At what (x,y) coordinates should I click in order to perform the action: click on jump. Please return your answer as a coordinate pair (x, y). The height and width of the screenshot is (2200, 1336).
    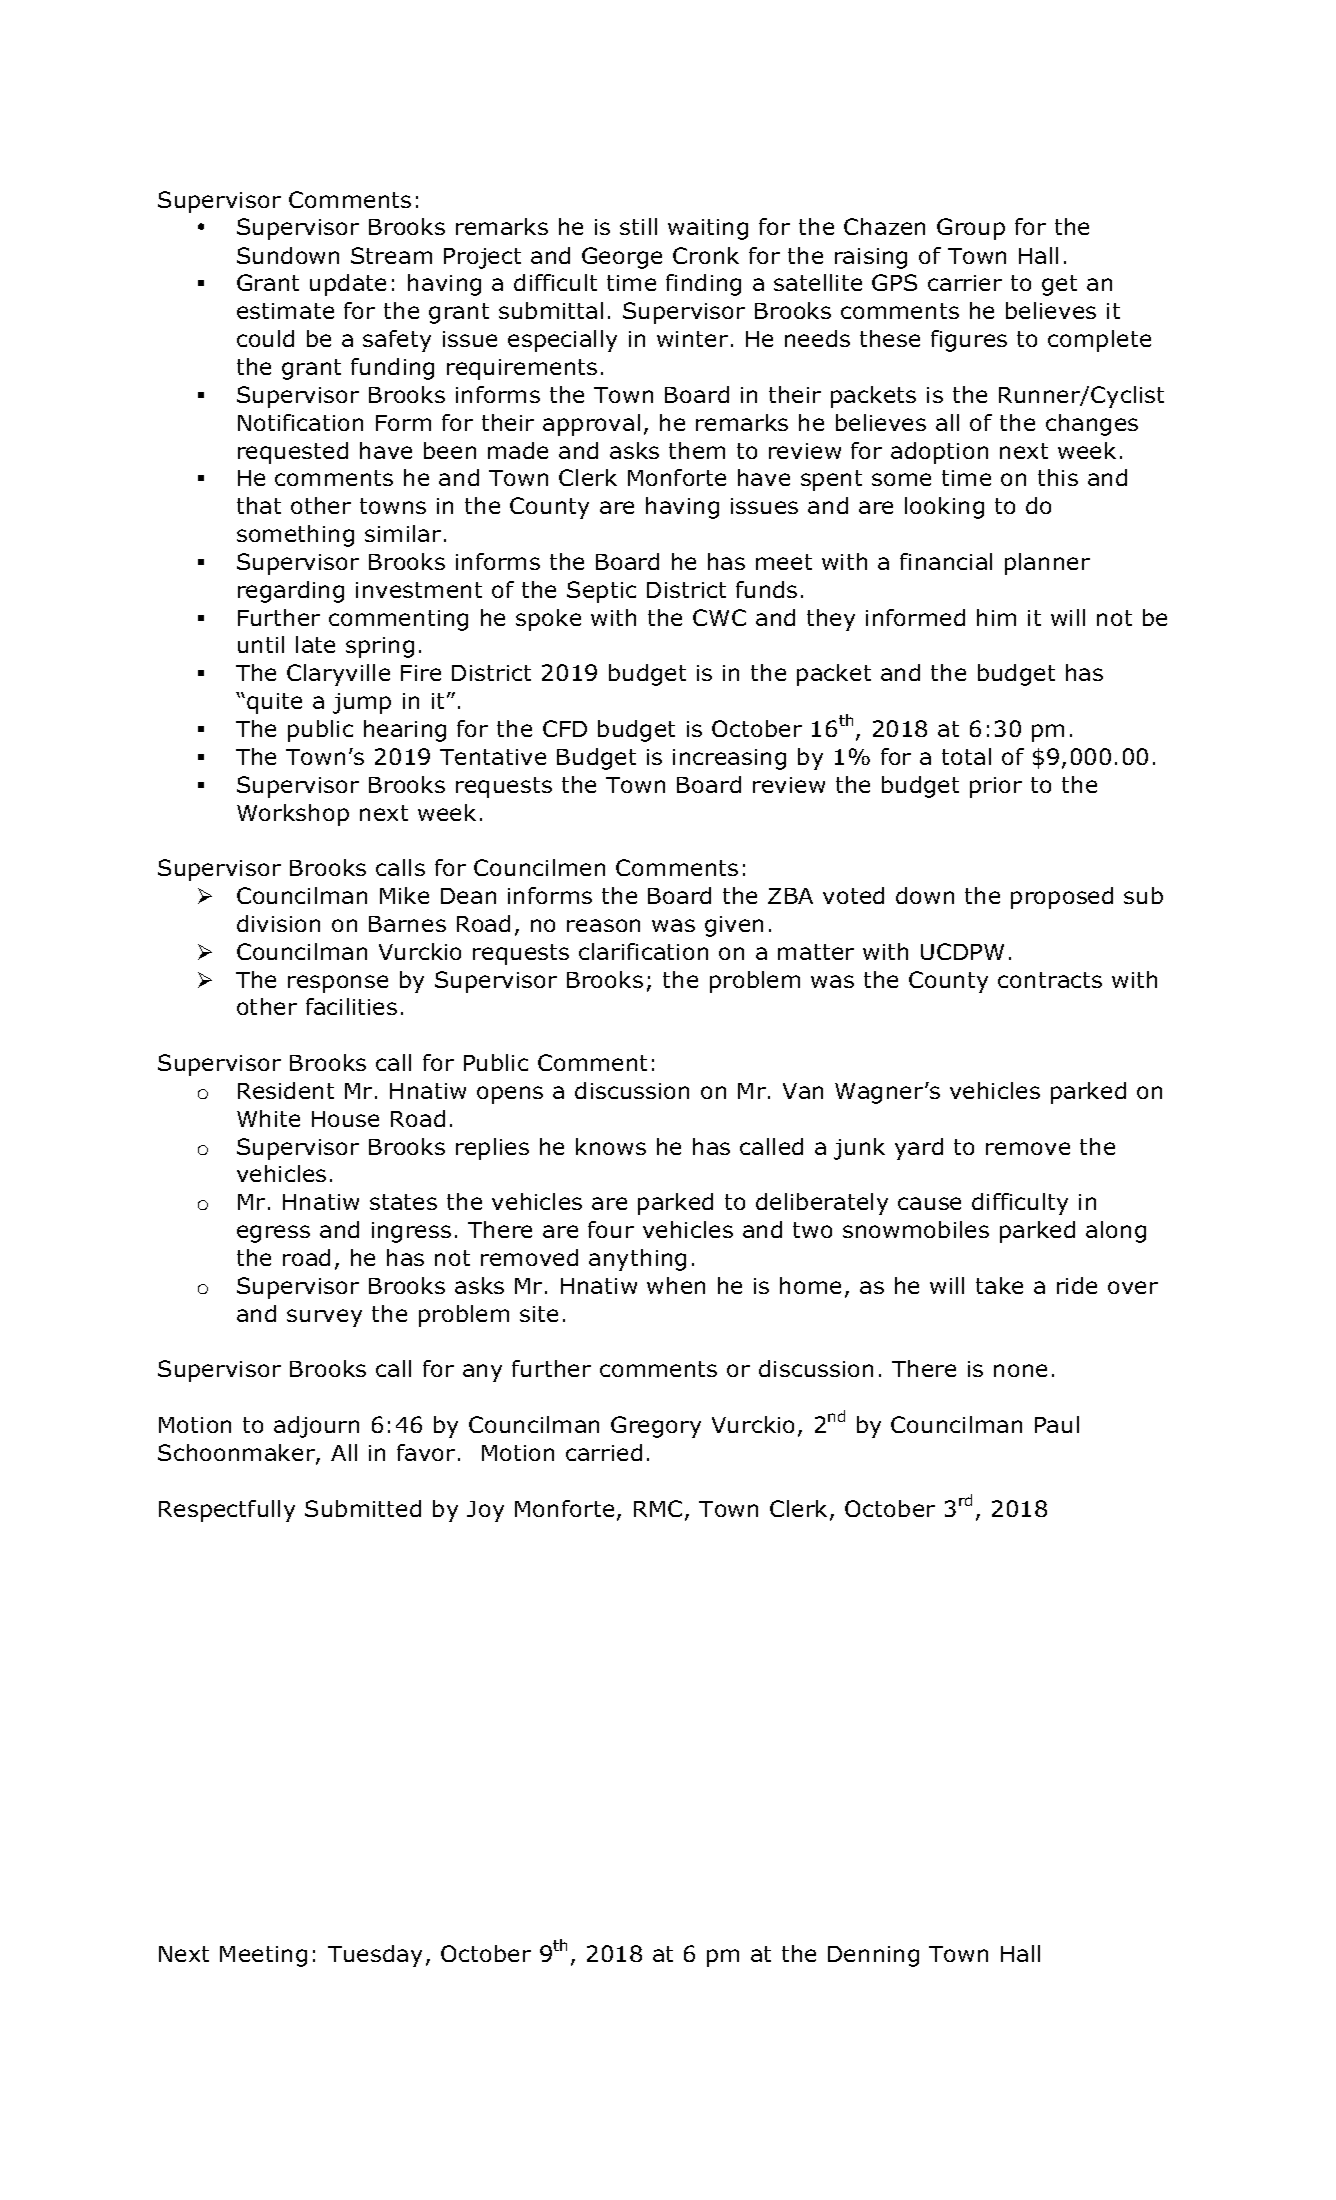
    Looking at the image, I should click on (362, 703).
